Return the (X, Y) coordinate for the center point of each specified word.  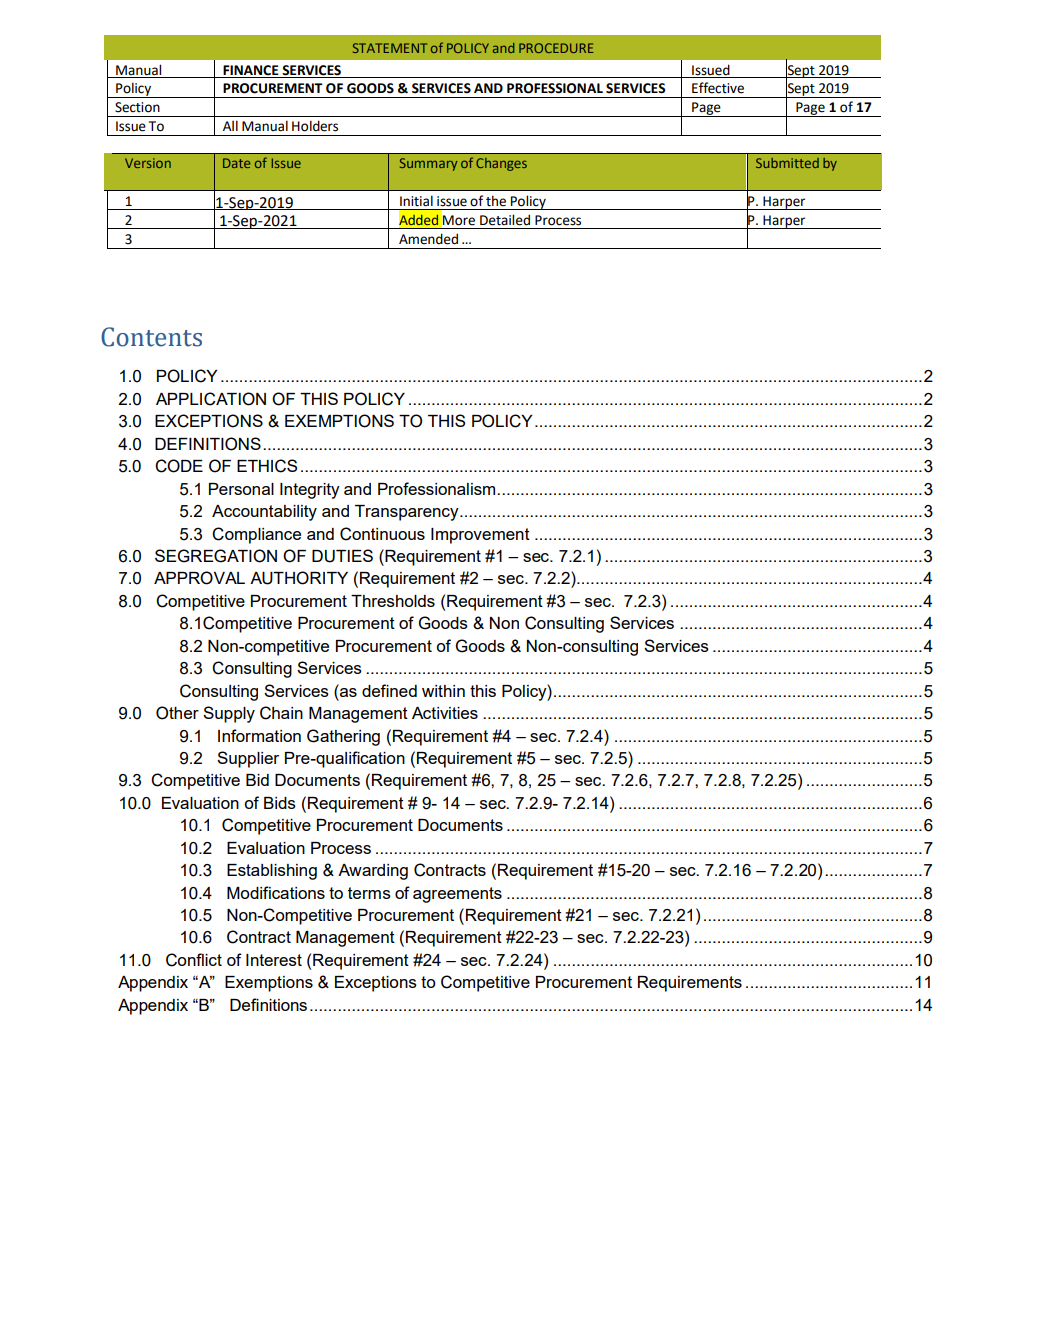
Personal (241, 489)
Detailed (505, 220)
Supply (229, 714)
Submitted (787, 163)
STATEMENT (390, 48)
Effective (718, 88)
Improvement (480, 536)
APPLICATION (211, 399)
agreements (457, 895)
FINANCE (251, 71)
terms (369, 893)
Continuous (382, 534)
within (443, 691)
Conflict (194, 960)
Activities (445, 713)
